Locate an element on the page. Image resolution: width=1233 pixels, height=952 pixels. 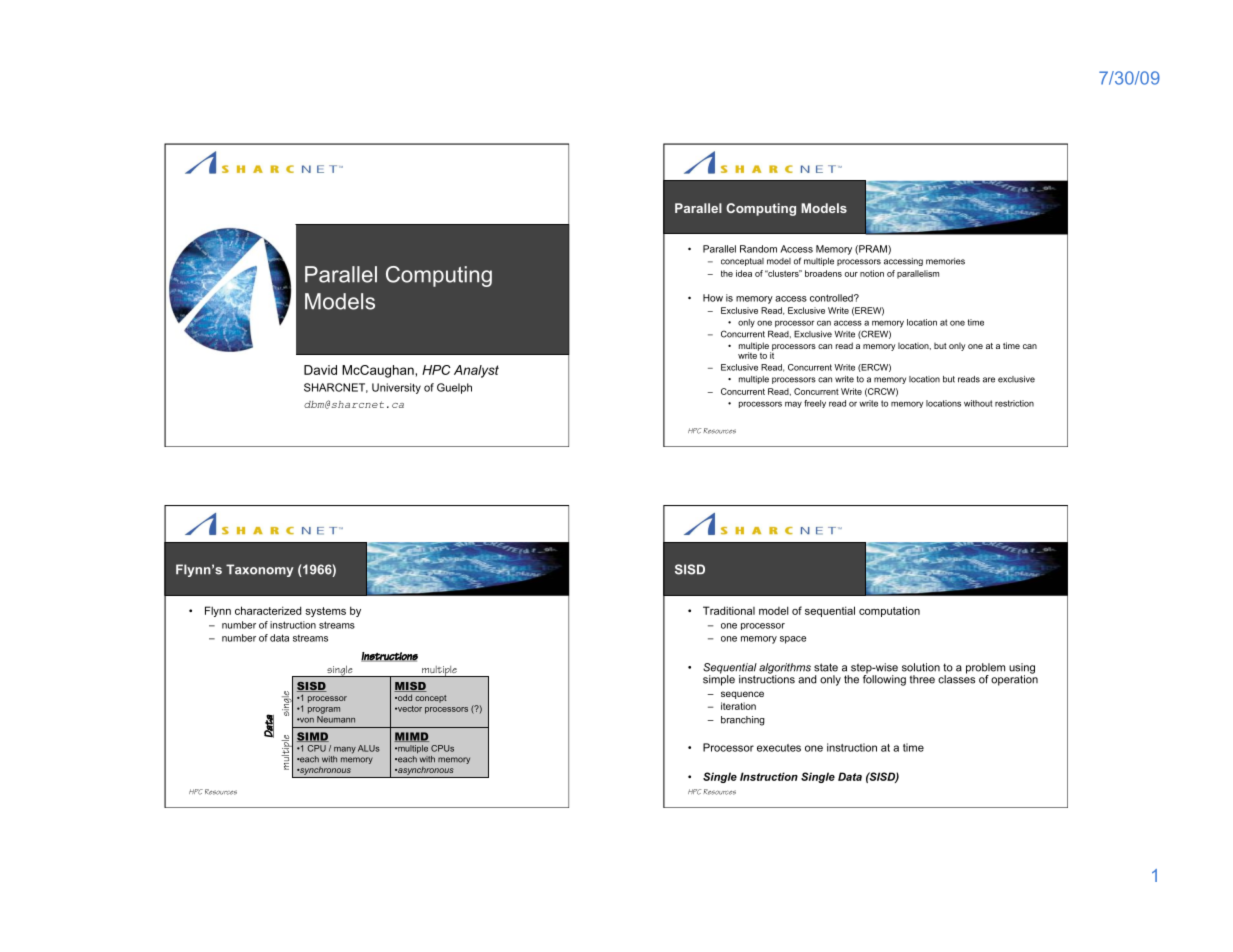
computation is located at coordinates (889, 611).
